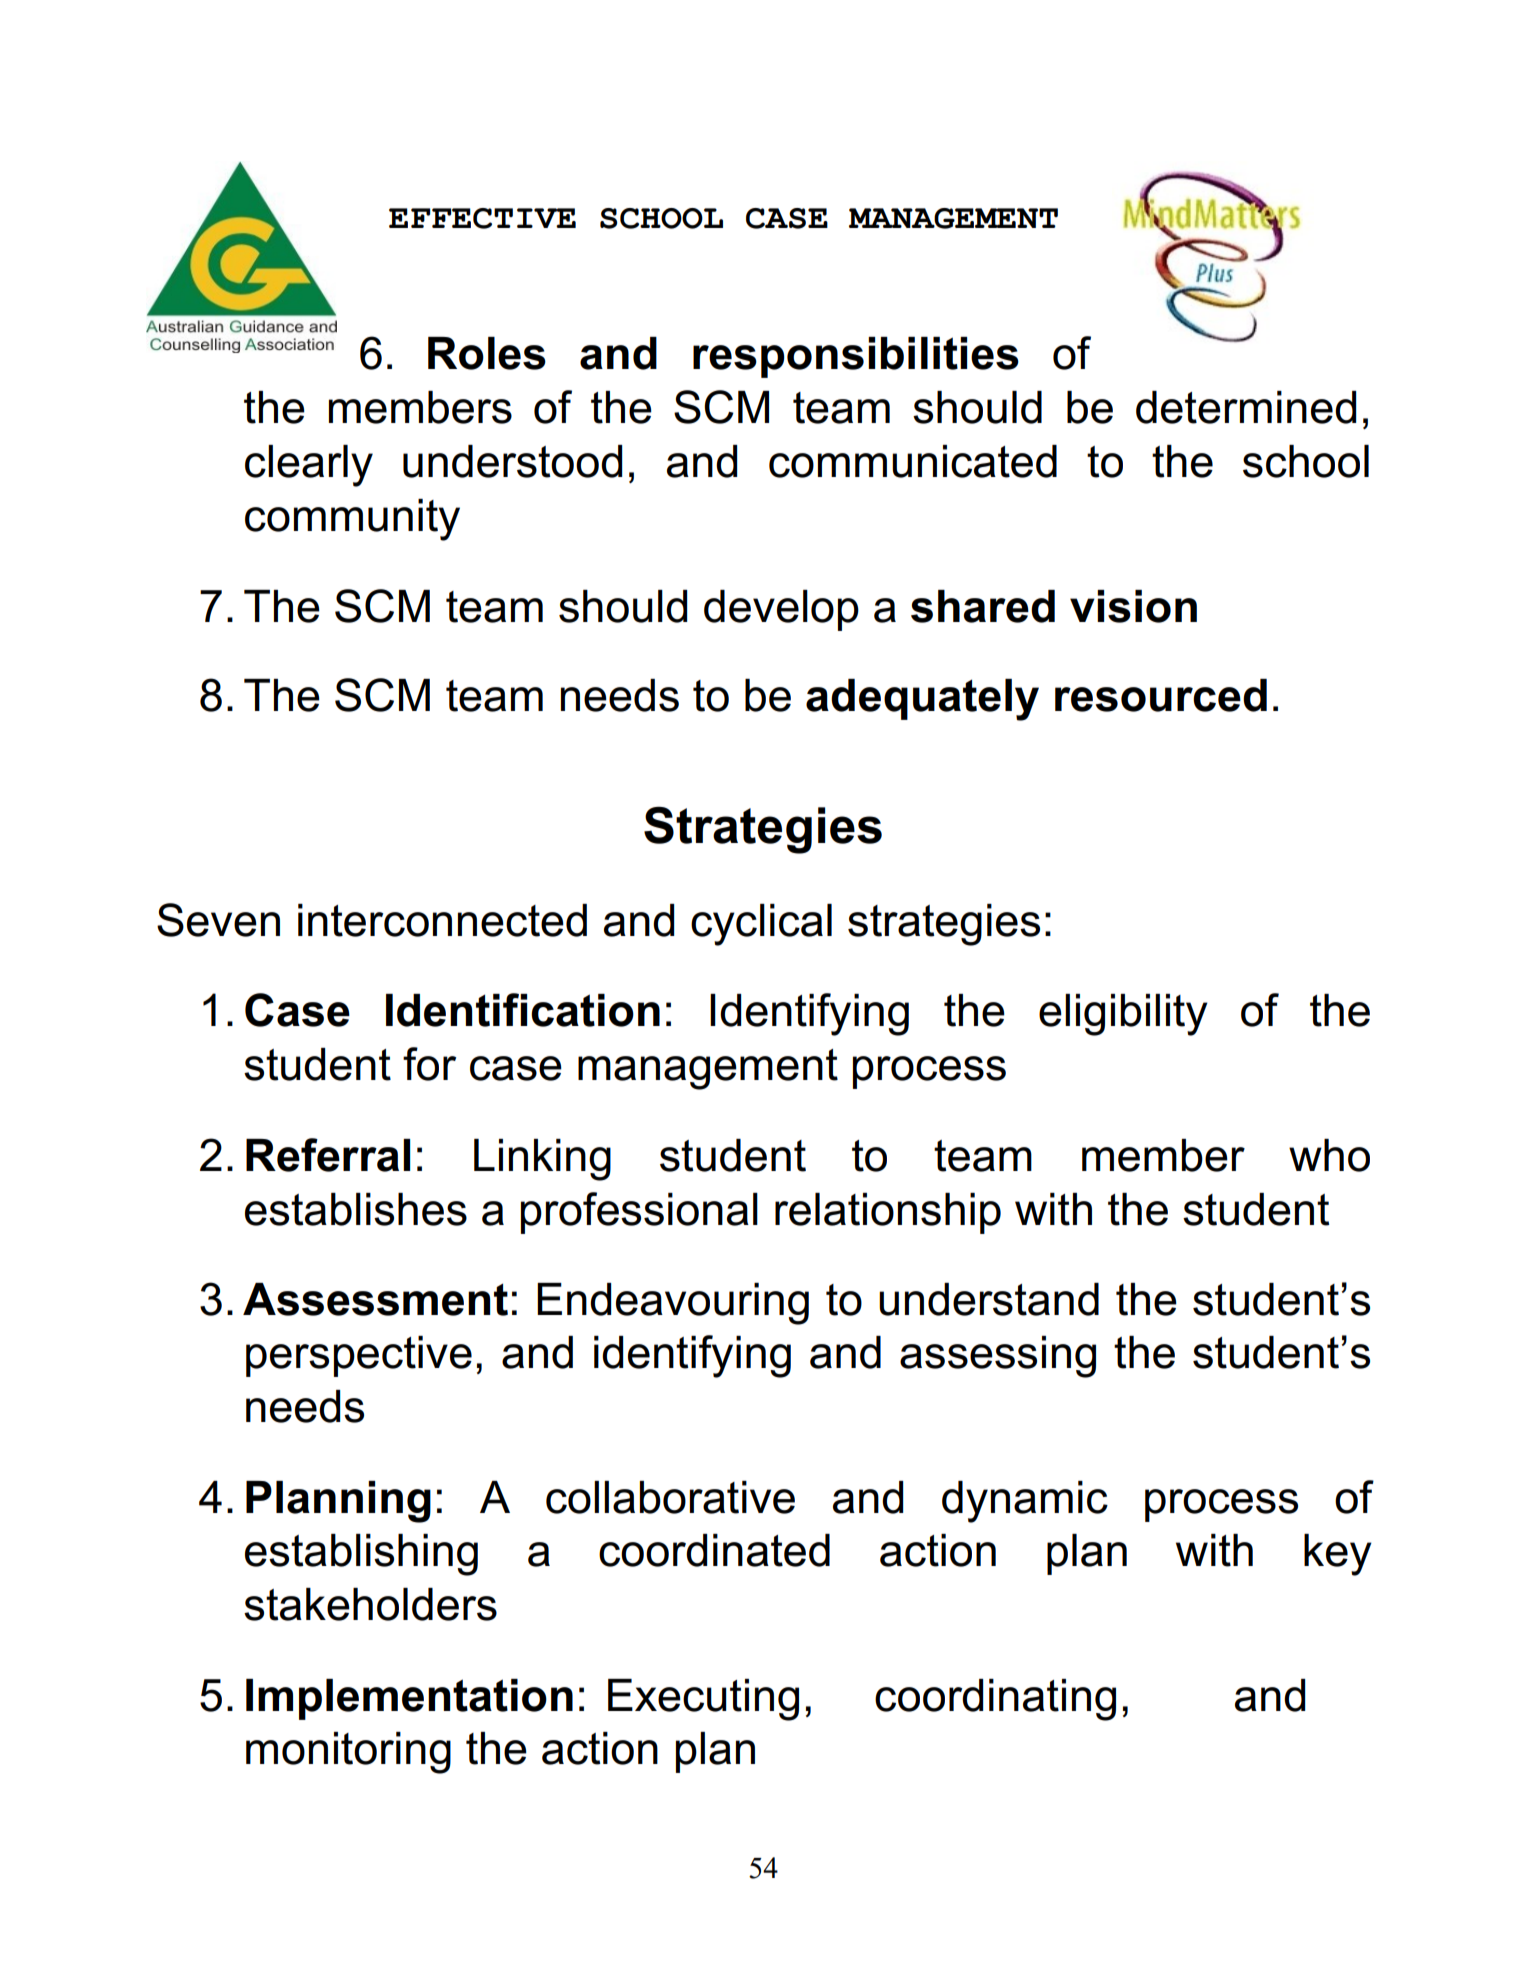 The width and height of the screenshot is (1527, 1976). What do you see at coordinates (1246, 407) in the screenshot?
I see `determined` at bounding box center [1246, 407].
